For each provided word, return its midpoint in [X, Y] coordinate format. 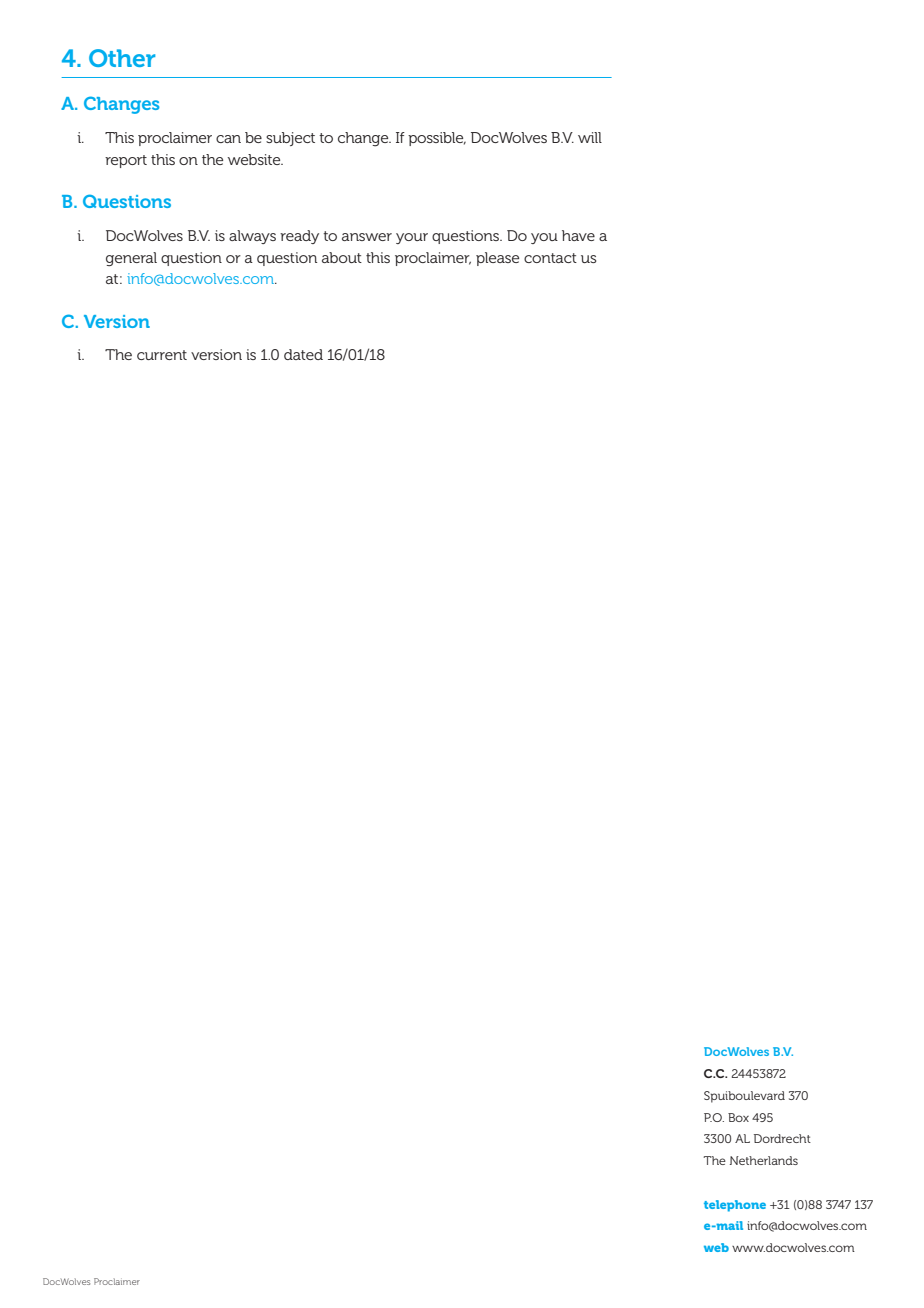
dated [303, 354]
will [590, 137]
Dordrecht [782, 1138]
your [412, 238]
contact [550, 258]
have [578, 235]
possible [437, 139]
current [162, 355]
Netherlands [764, 1160]
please [497, 259]
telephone [735, 1206]
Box [738, 1117]
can [228, 139]
